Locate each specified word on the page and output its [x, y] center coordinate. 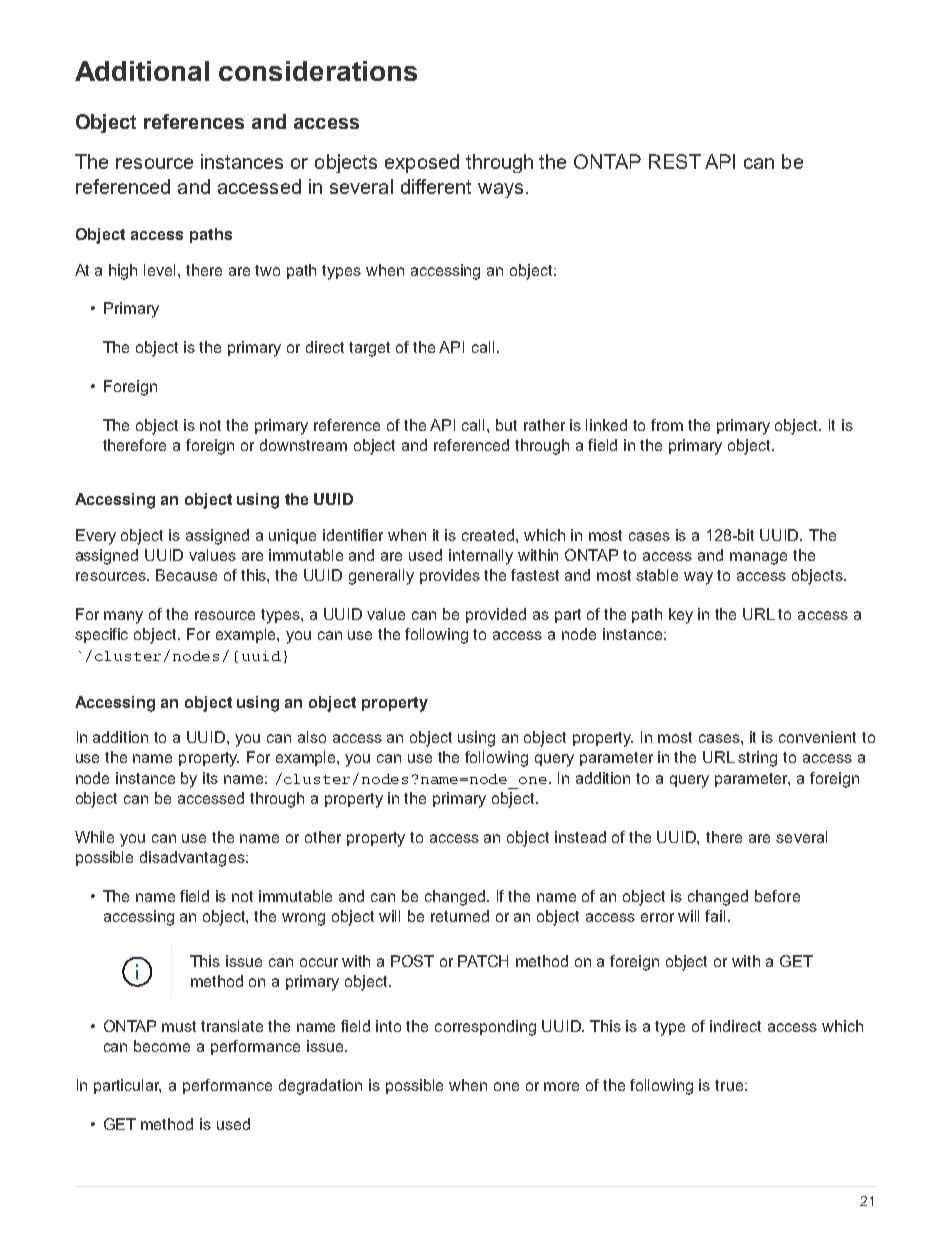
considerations [318, 71]
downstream [303, 445]
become [162, 1046]
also [312, 737]
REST [675, 161]
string [757, 759]
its [210, 778]
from [667, 425]
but [506, 425]
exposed [422, 163]
